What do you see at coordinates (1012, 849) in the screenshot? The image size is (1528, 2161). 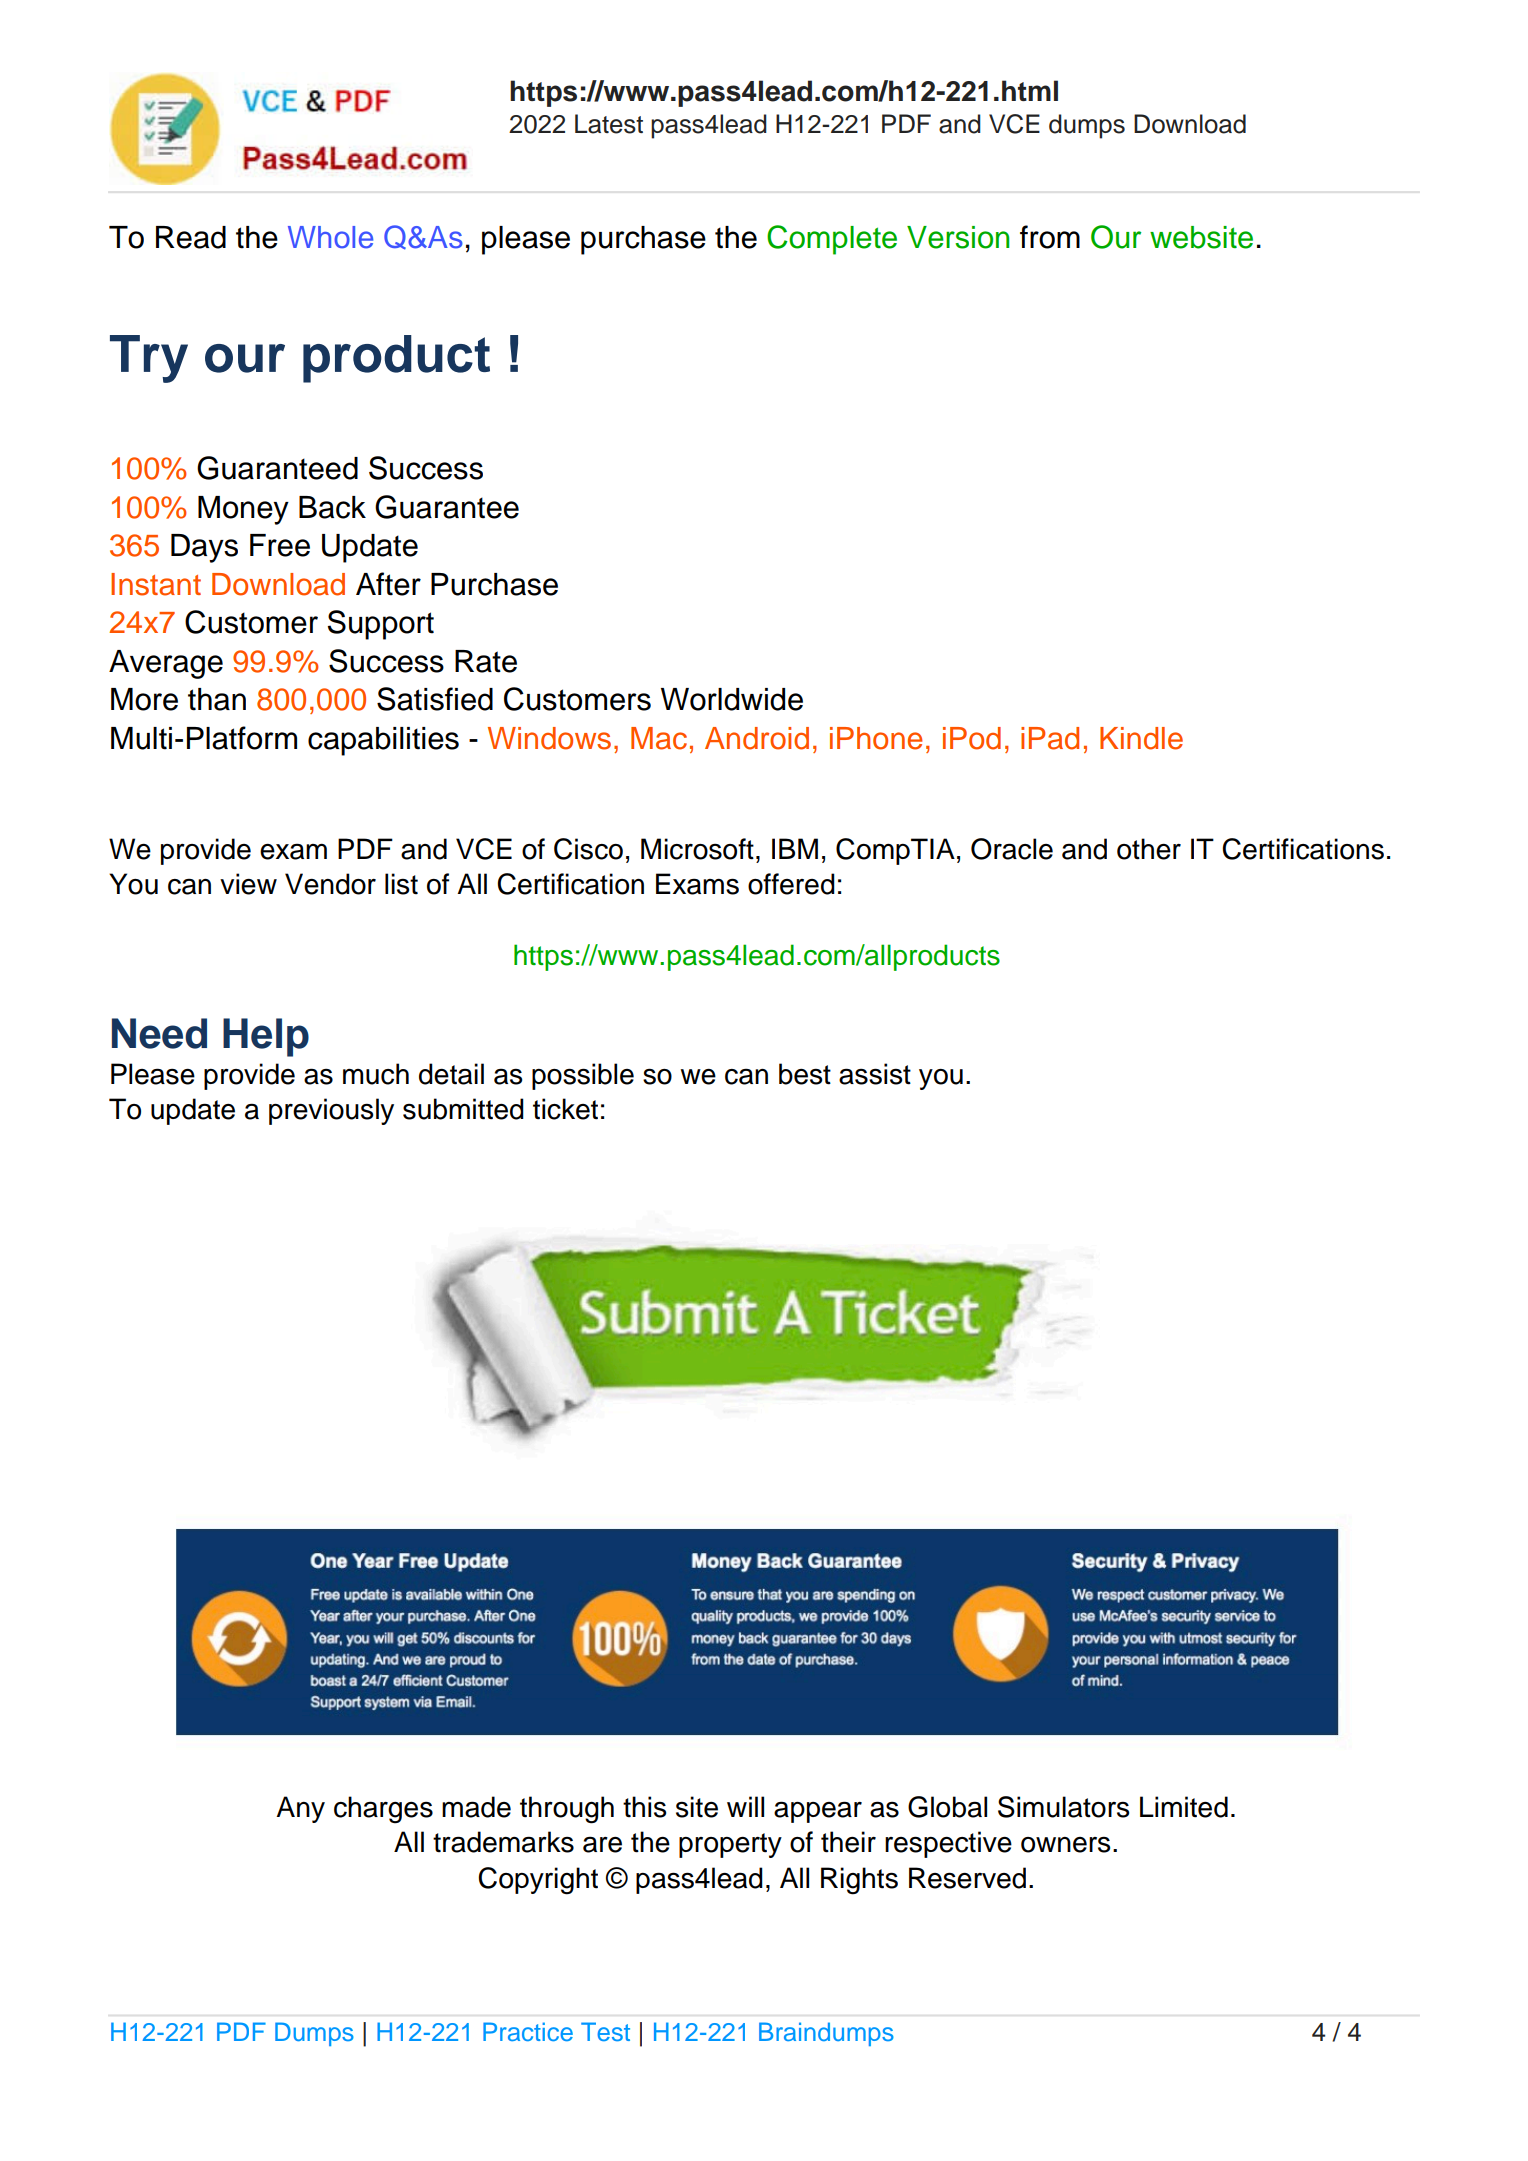 I see `Oracle` at bounding box center [1012, 849].
